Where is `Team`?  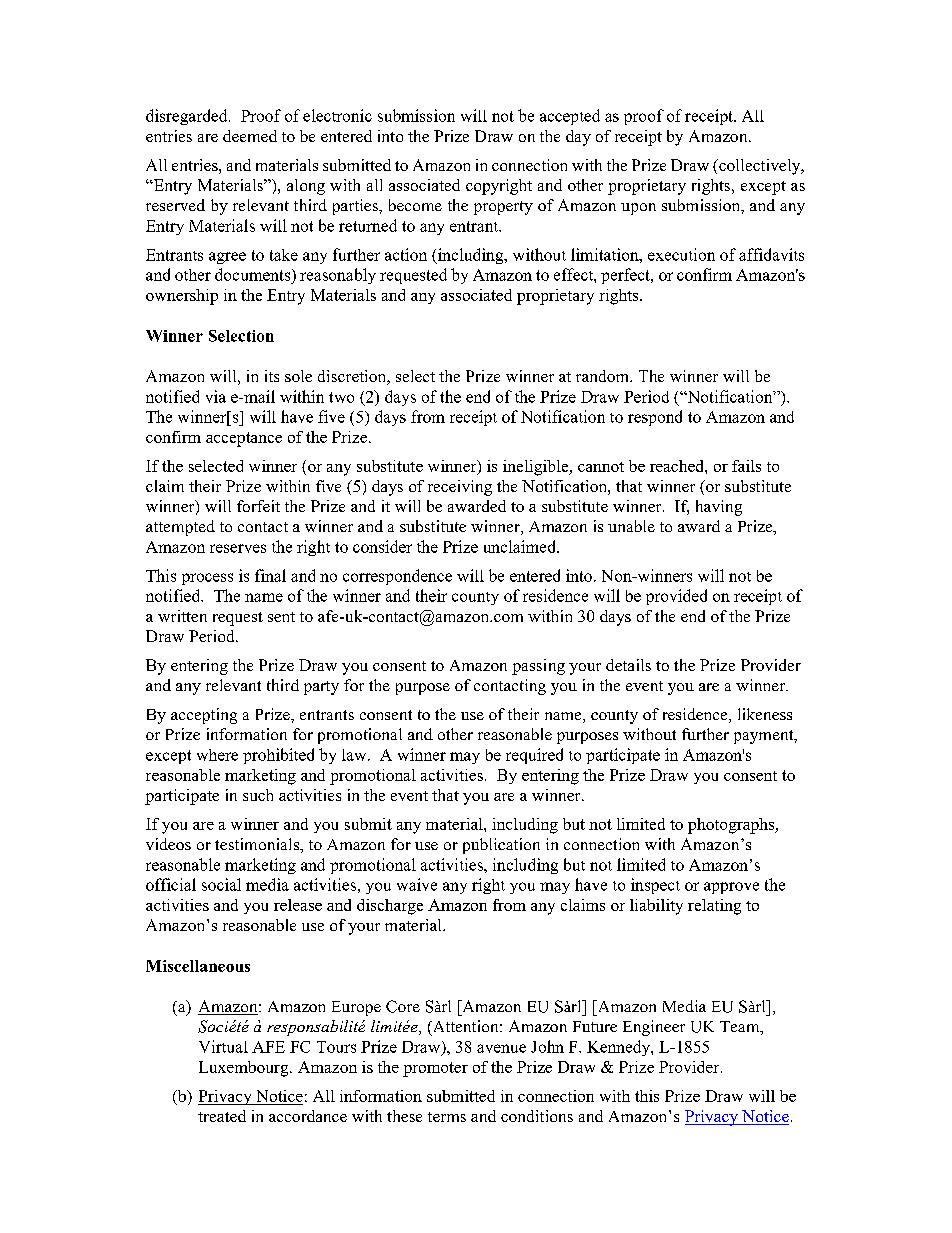 Team is located at coordinates (741, 1028).
